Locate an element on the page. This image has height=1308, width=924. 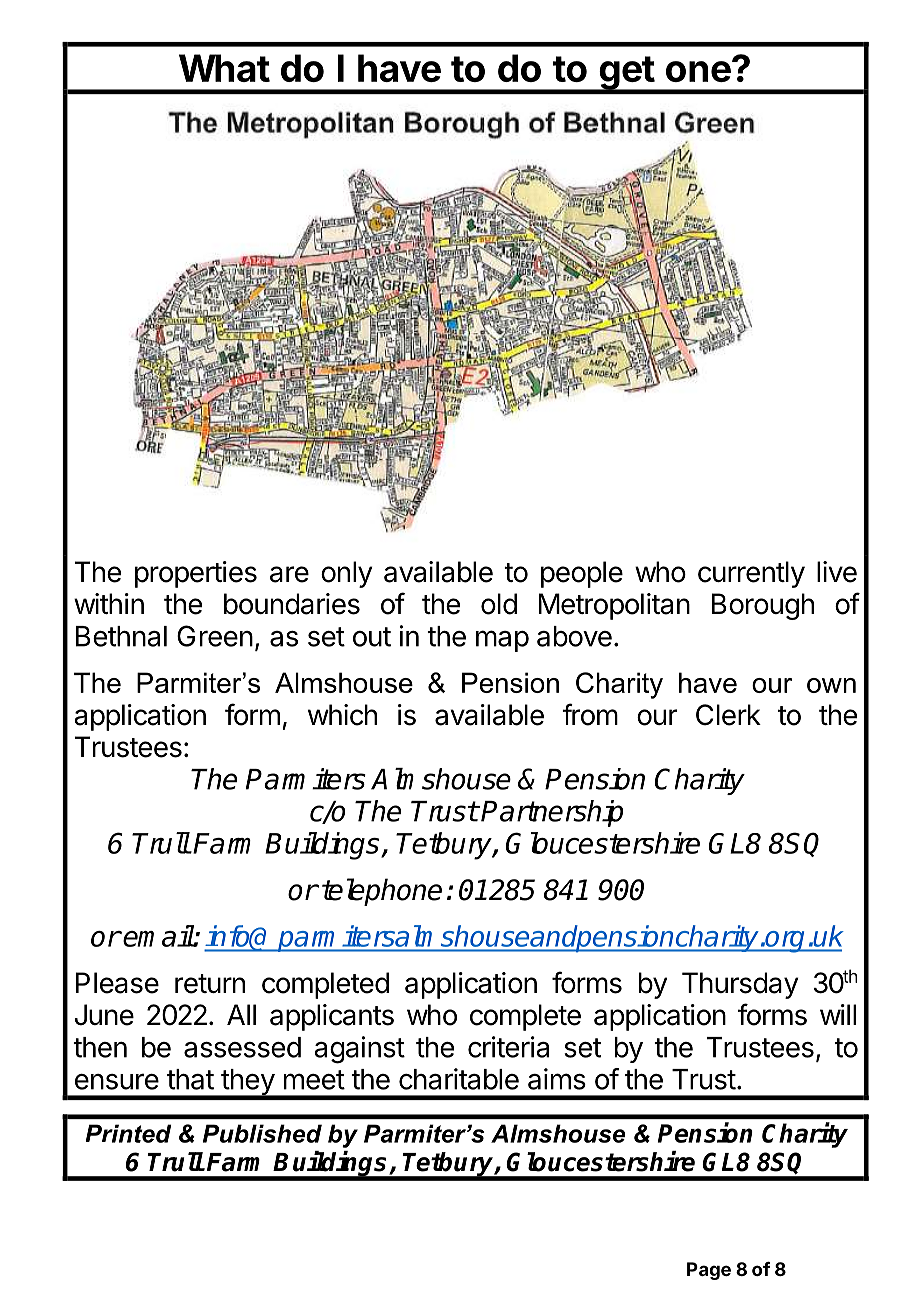
currently is located at coordinates (751, 574).
